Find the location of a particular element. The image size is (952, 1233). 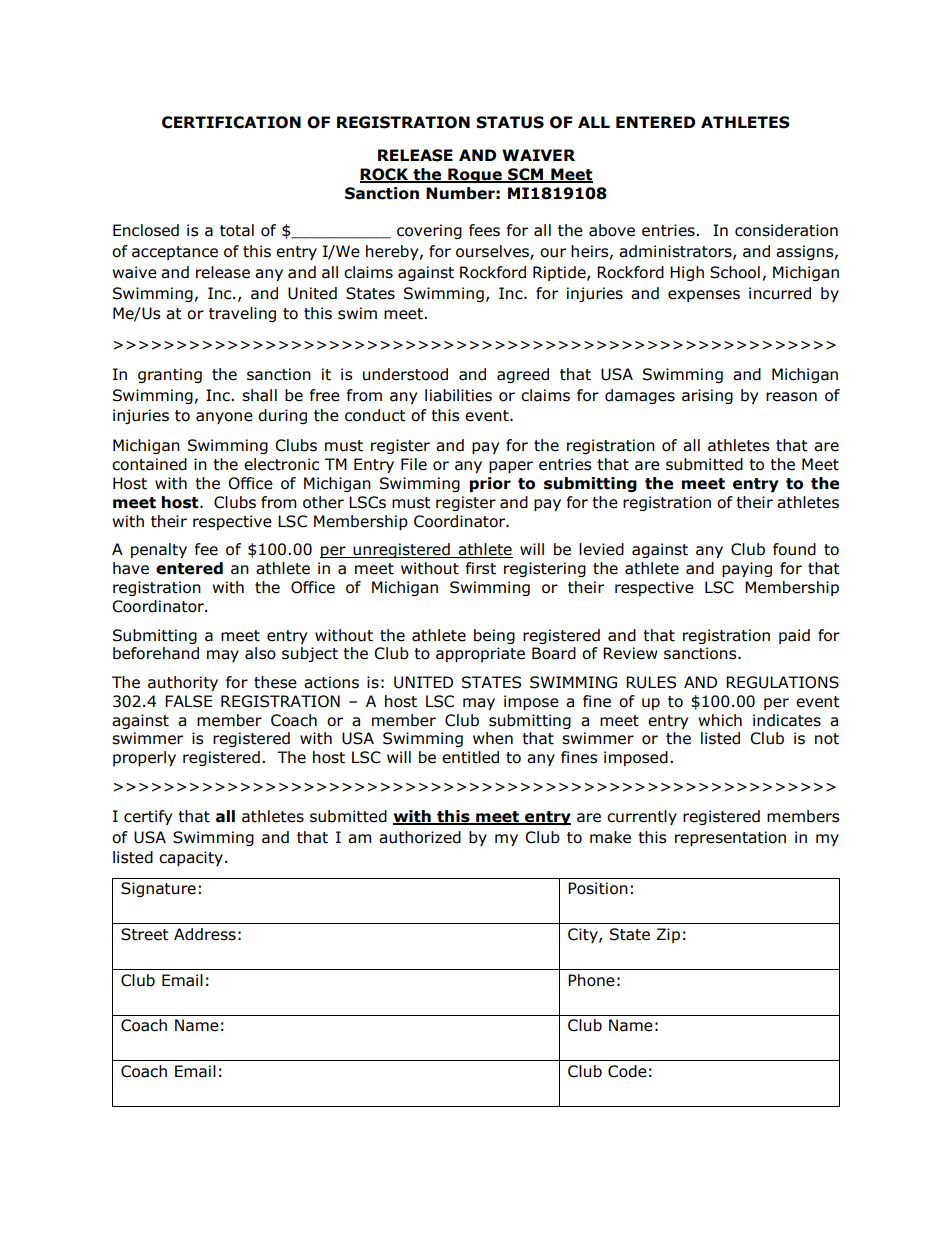

Rogue is located at coordinates (475, 175).
